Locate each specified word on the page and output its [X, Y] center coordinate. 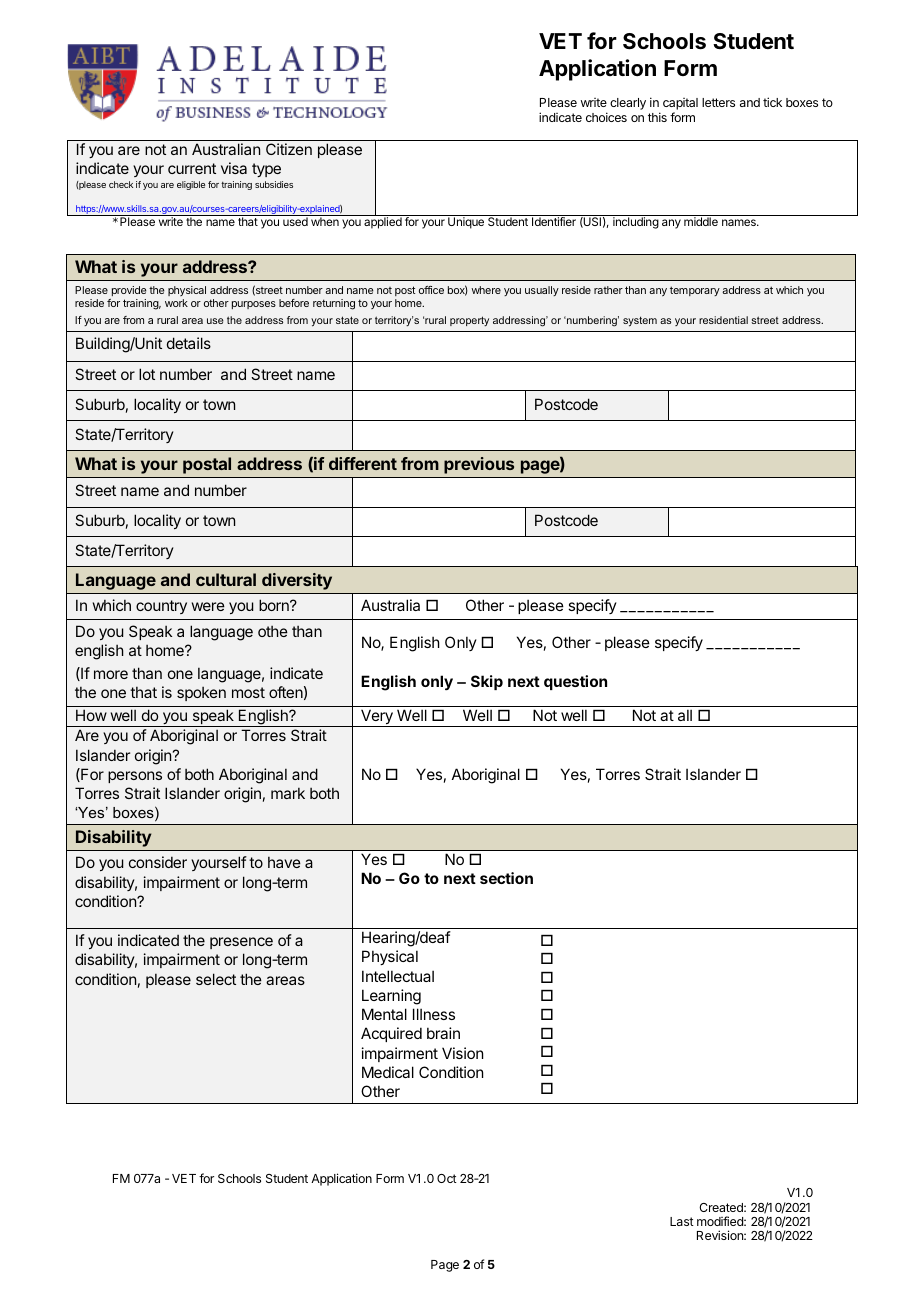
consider [158, 862]
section [506, 878]
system [640, 321]
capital [680, 104]
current [192, 168]
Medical [388, 1072]
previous [479, 465]
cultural [226, 579]
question [575, 682]
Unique [466, 223]
